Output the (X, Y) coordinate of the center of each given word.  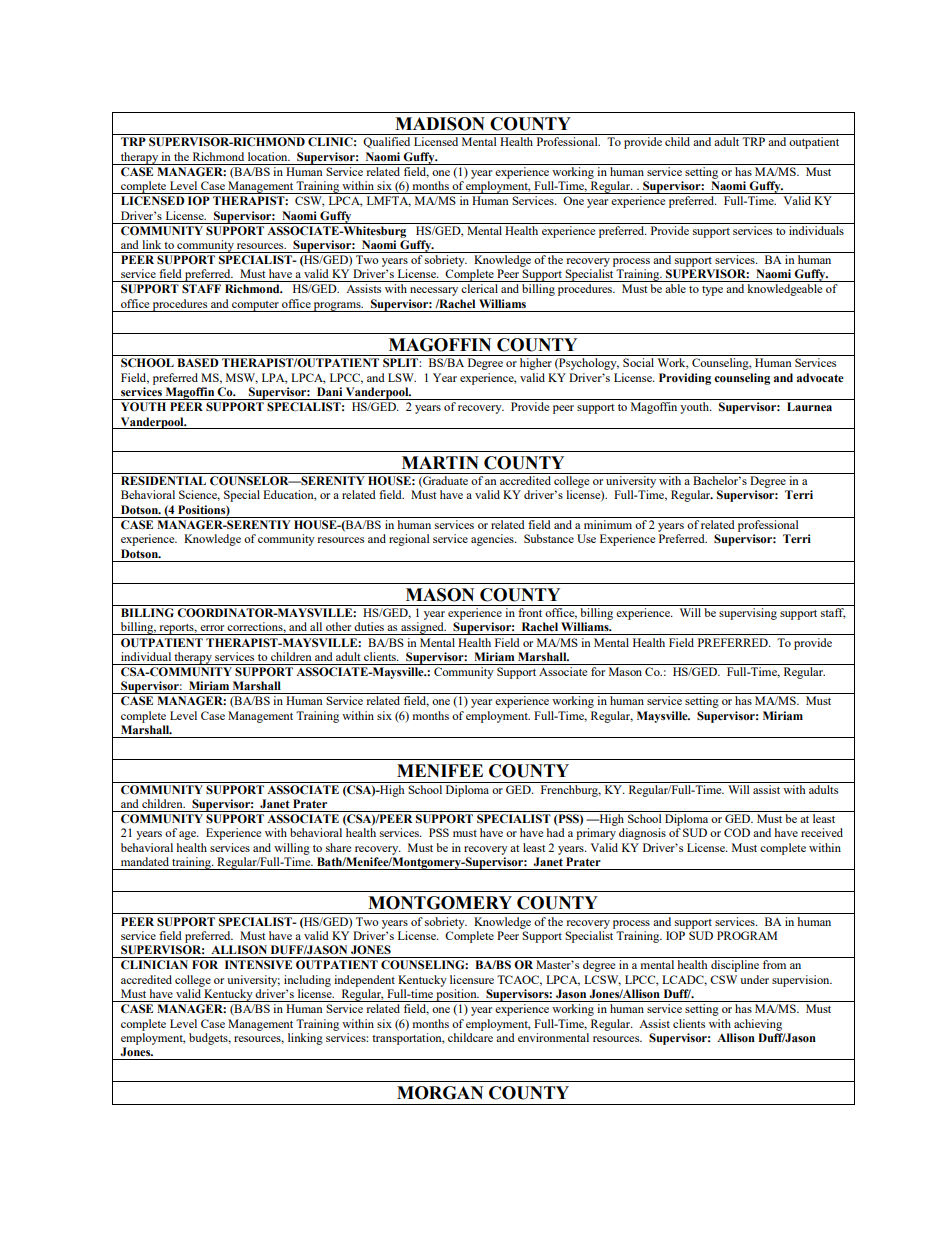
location (269, 156)
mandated (145, 861)
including (307, 981)
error (212, 628)
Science (199, 495)
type (712, 291)
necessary (434, 291)
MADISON (440, 124)
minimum (608, 524)
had (555, 832)
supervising (748, 614)
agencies (493, 540)
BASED (198, 362)
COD (737, 832)
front (530, 612)
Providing (685, 379)
